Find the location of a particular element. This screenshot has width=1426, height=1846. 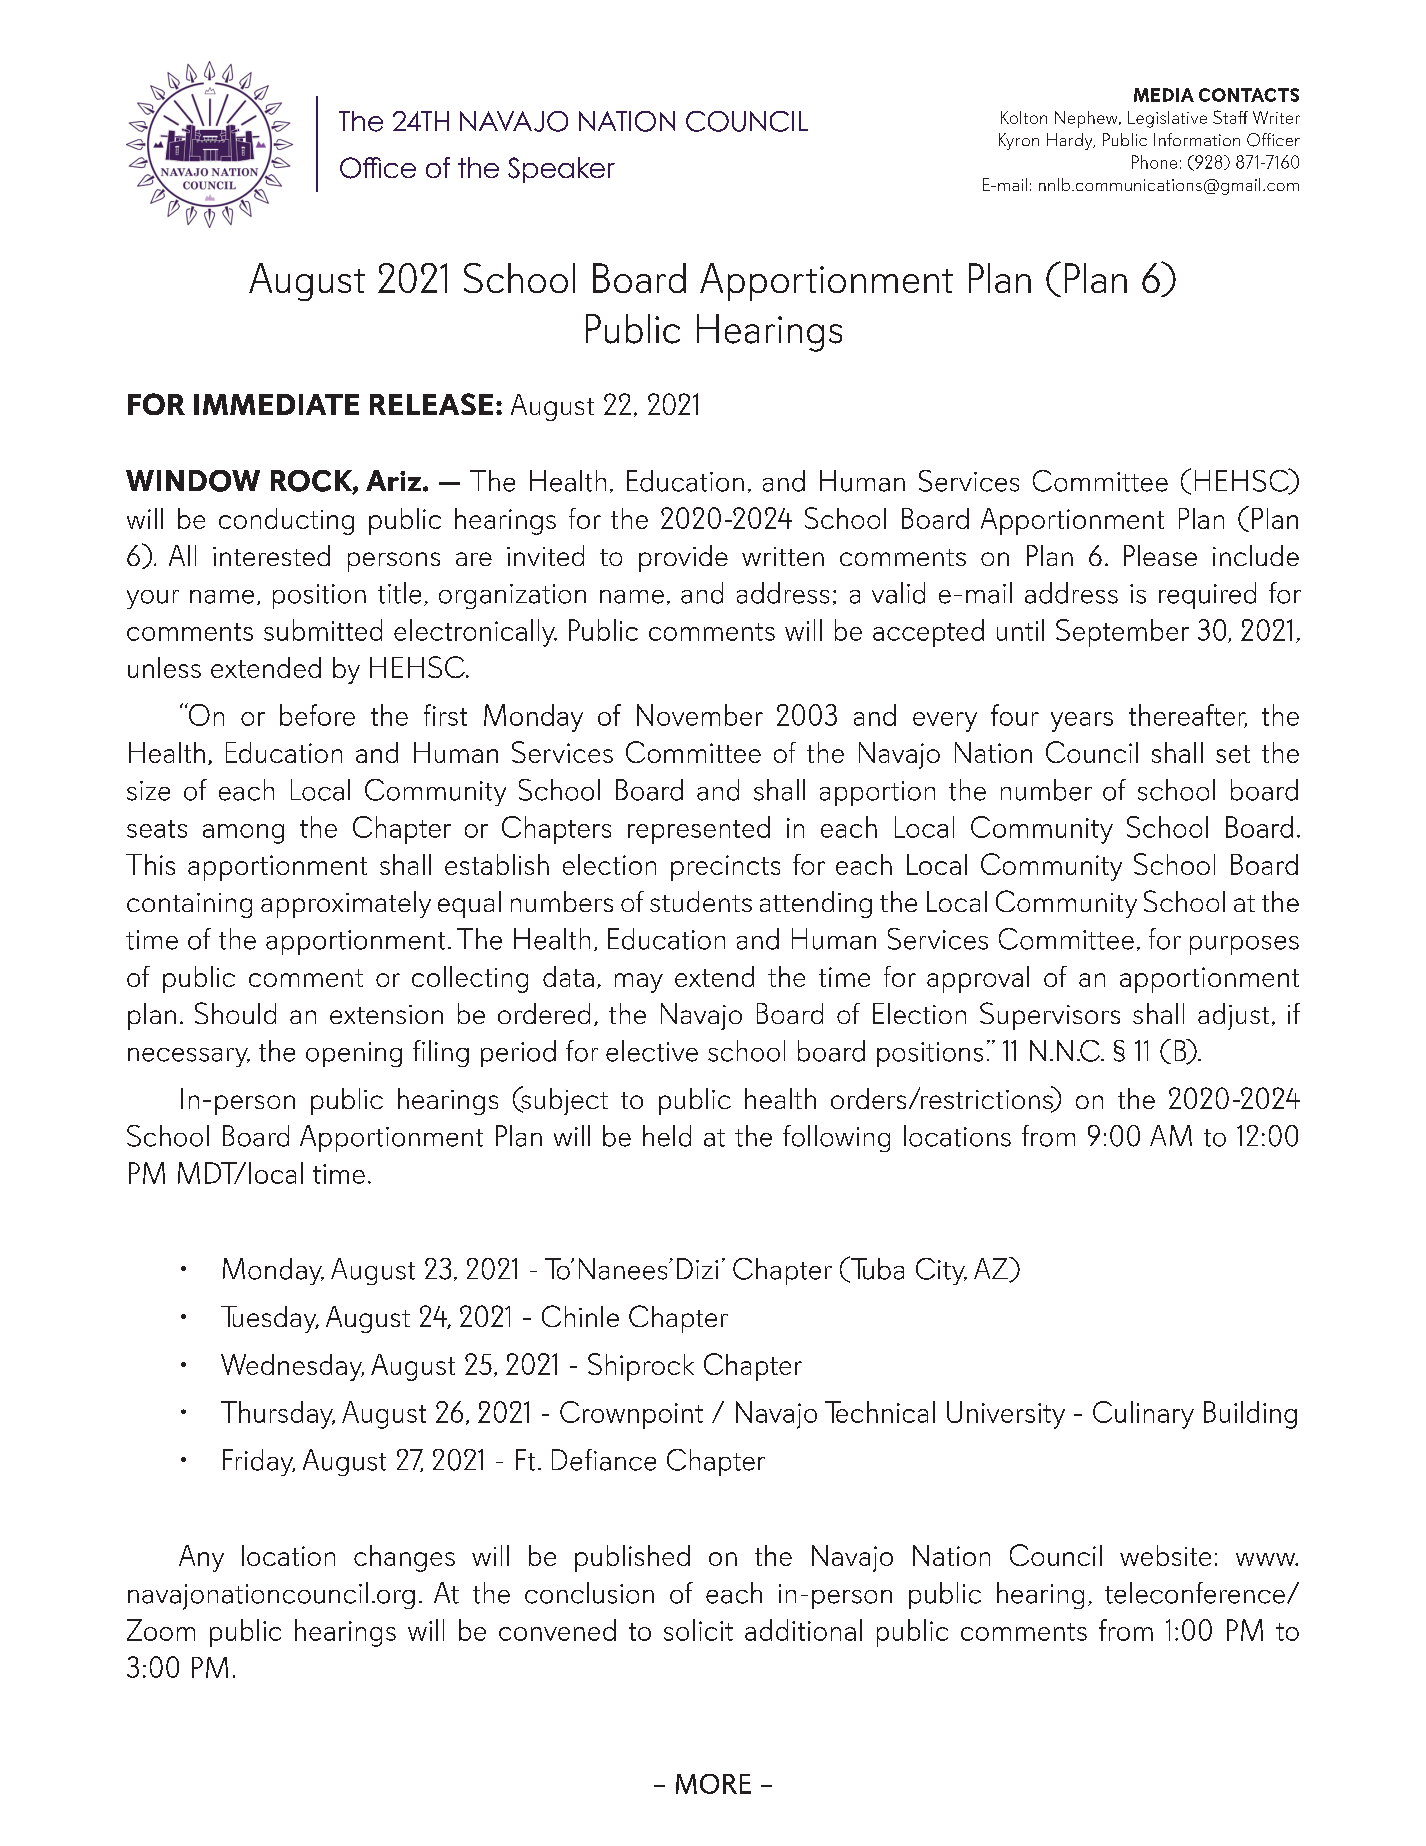

Tuesday is located at coordinates (270, 1319).
